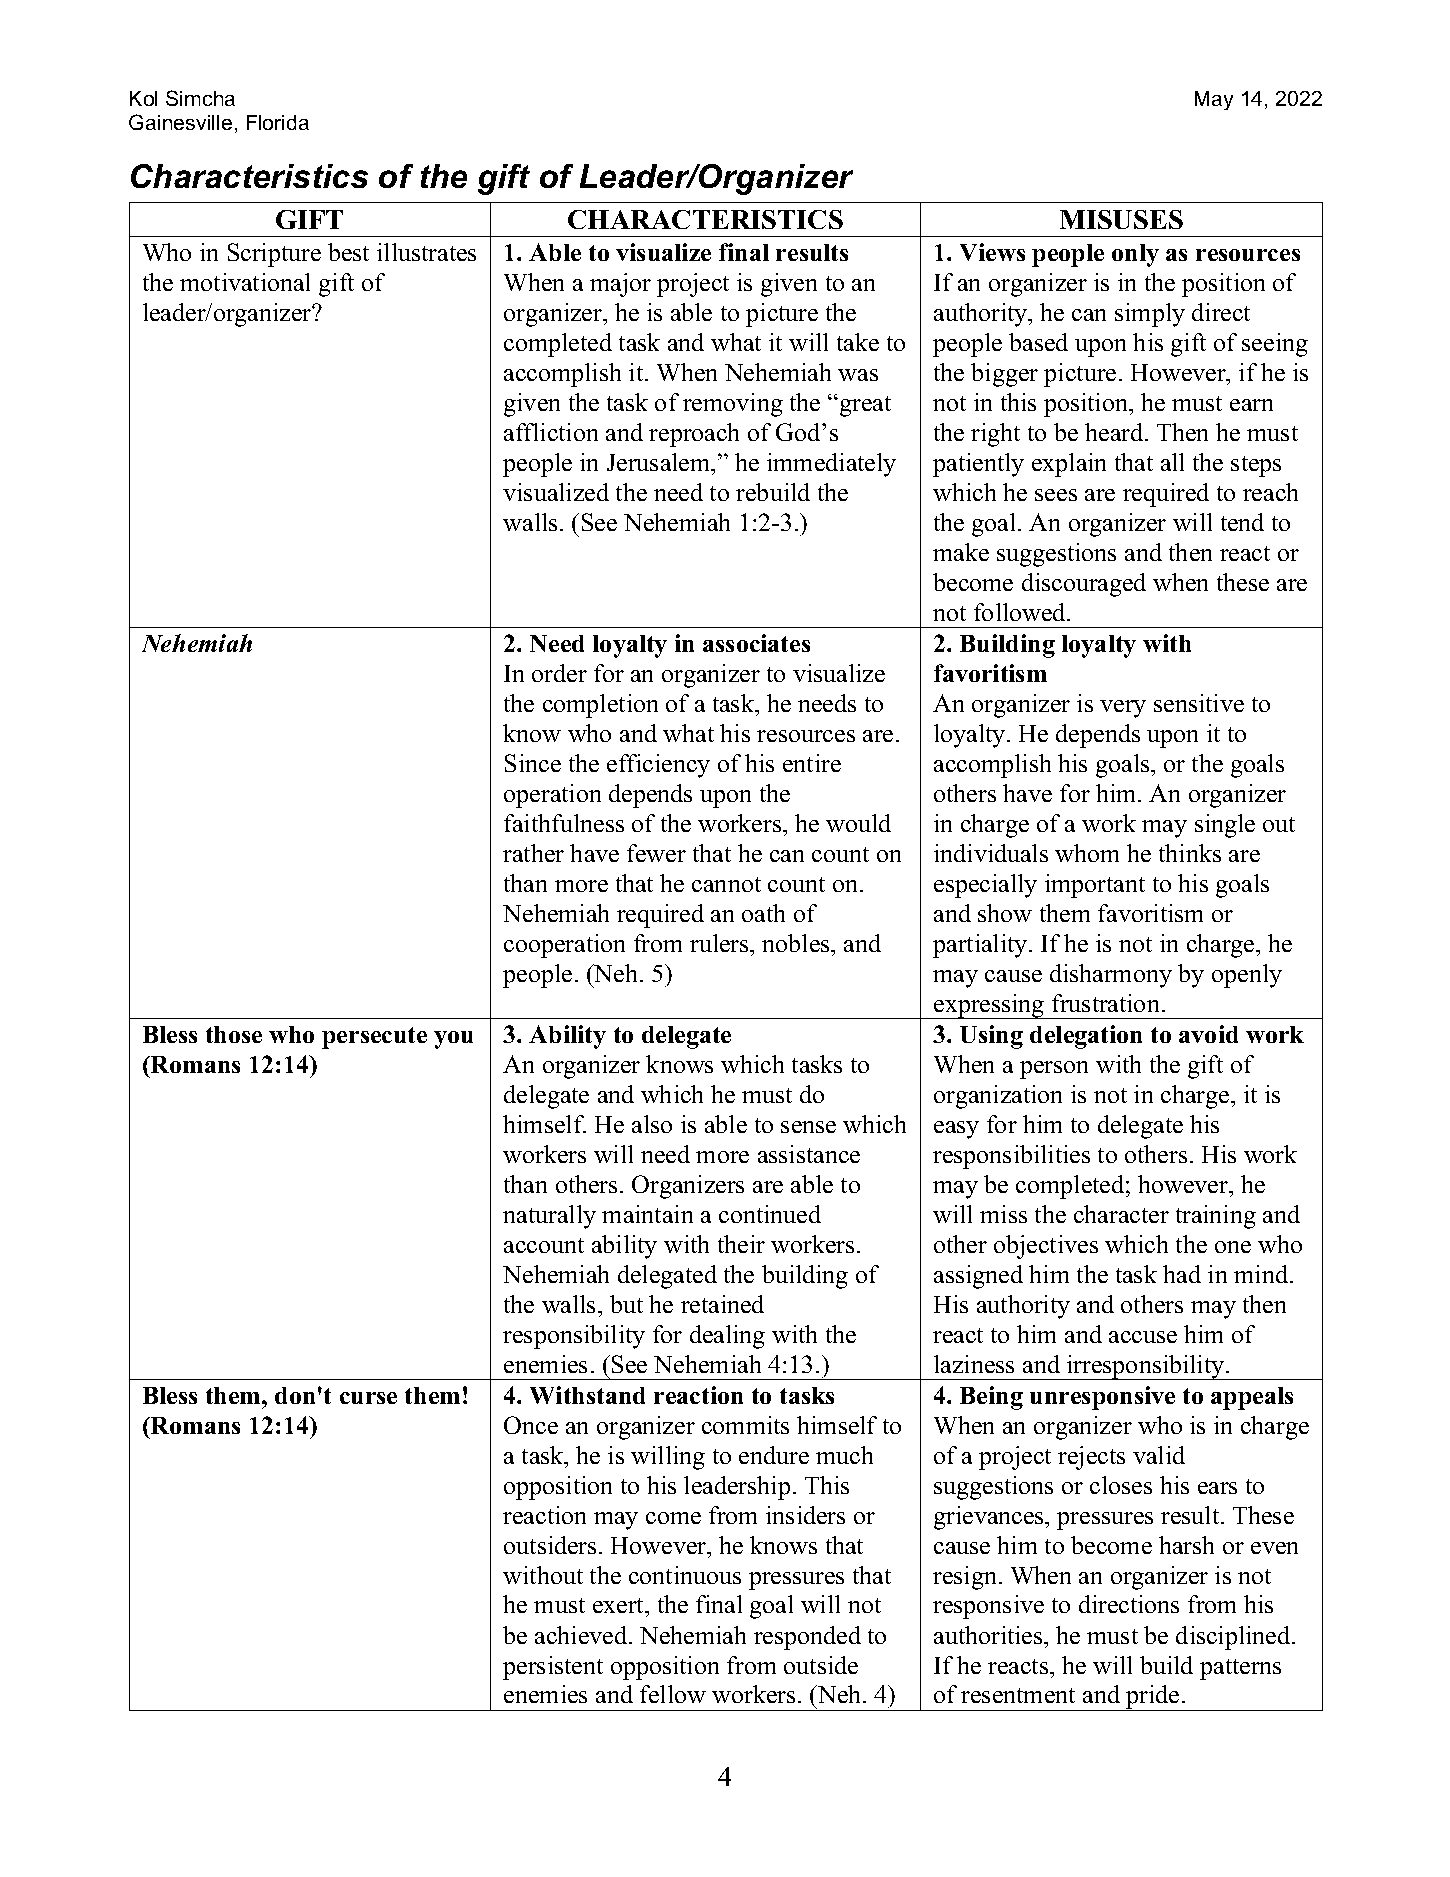 This document has width=1450, height=1877. I want to click on fellow, so click(673, 1694).
